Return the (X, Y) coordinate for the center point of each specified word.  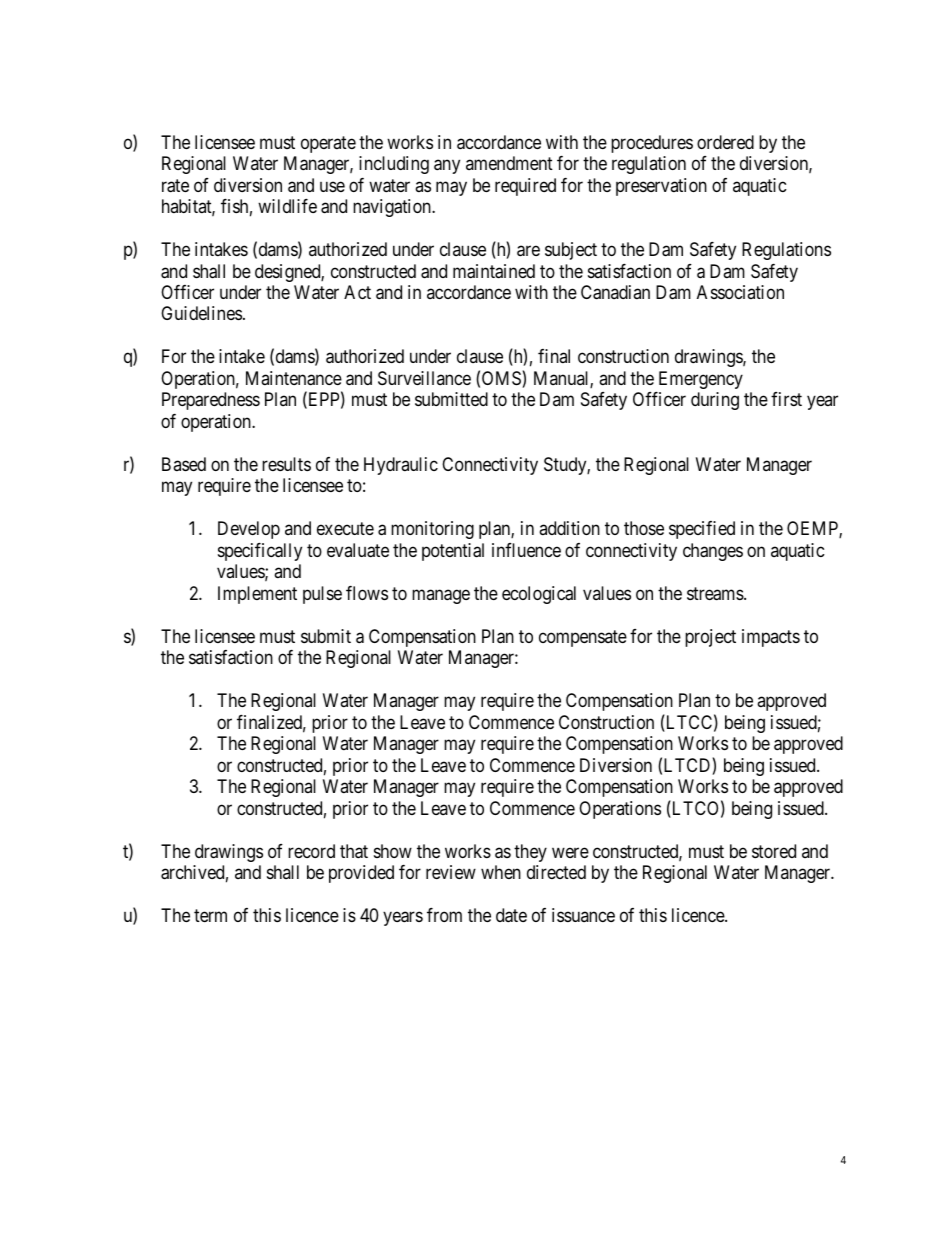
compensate (583, 638)
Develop (249, 530)
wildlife (287, 206)
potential (453, 552)
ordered (725, 142)
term (210, 915)
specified (702, 530)
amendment (509, 163)
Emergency (701, 380)
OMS (502, 379)
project (710, 638)
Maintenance (294, 378)
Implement (257, 595)
